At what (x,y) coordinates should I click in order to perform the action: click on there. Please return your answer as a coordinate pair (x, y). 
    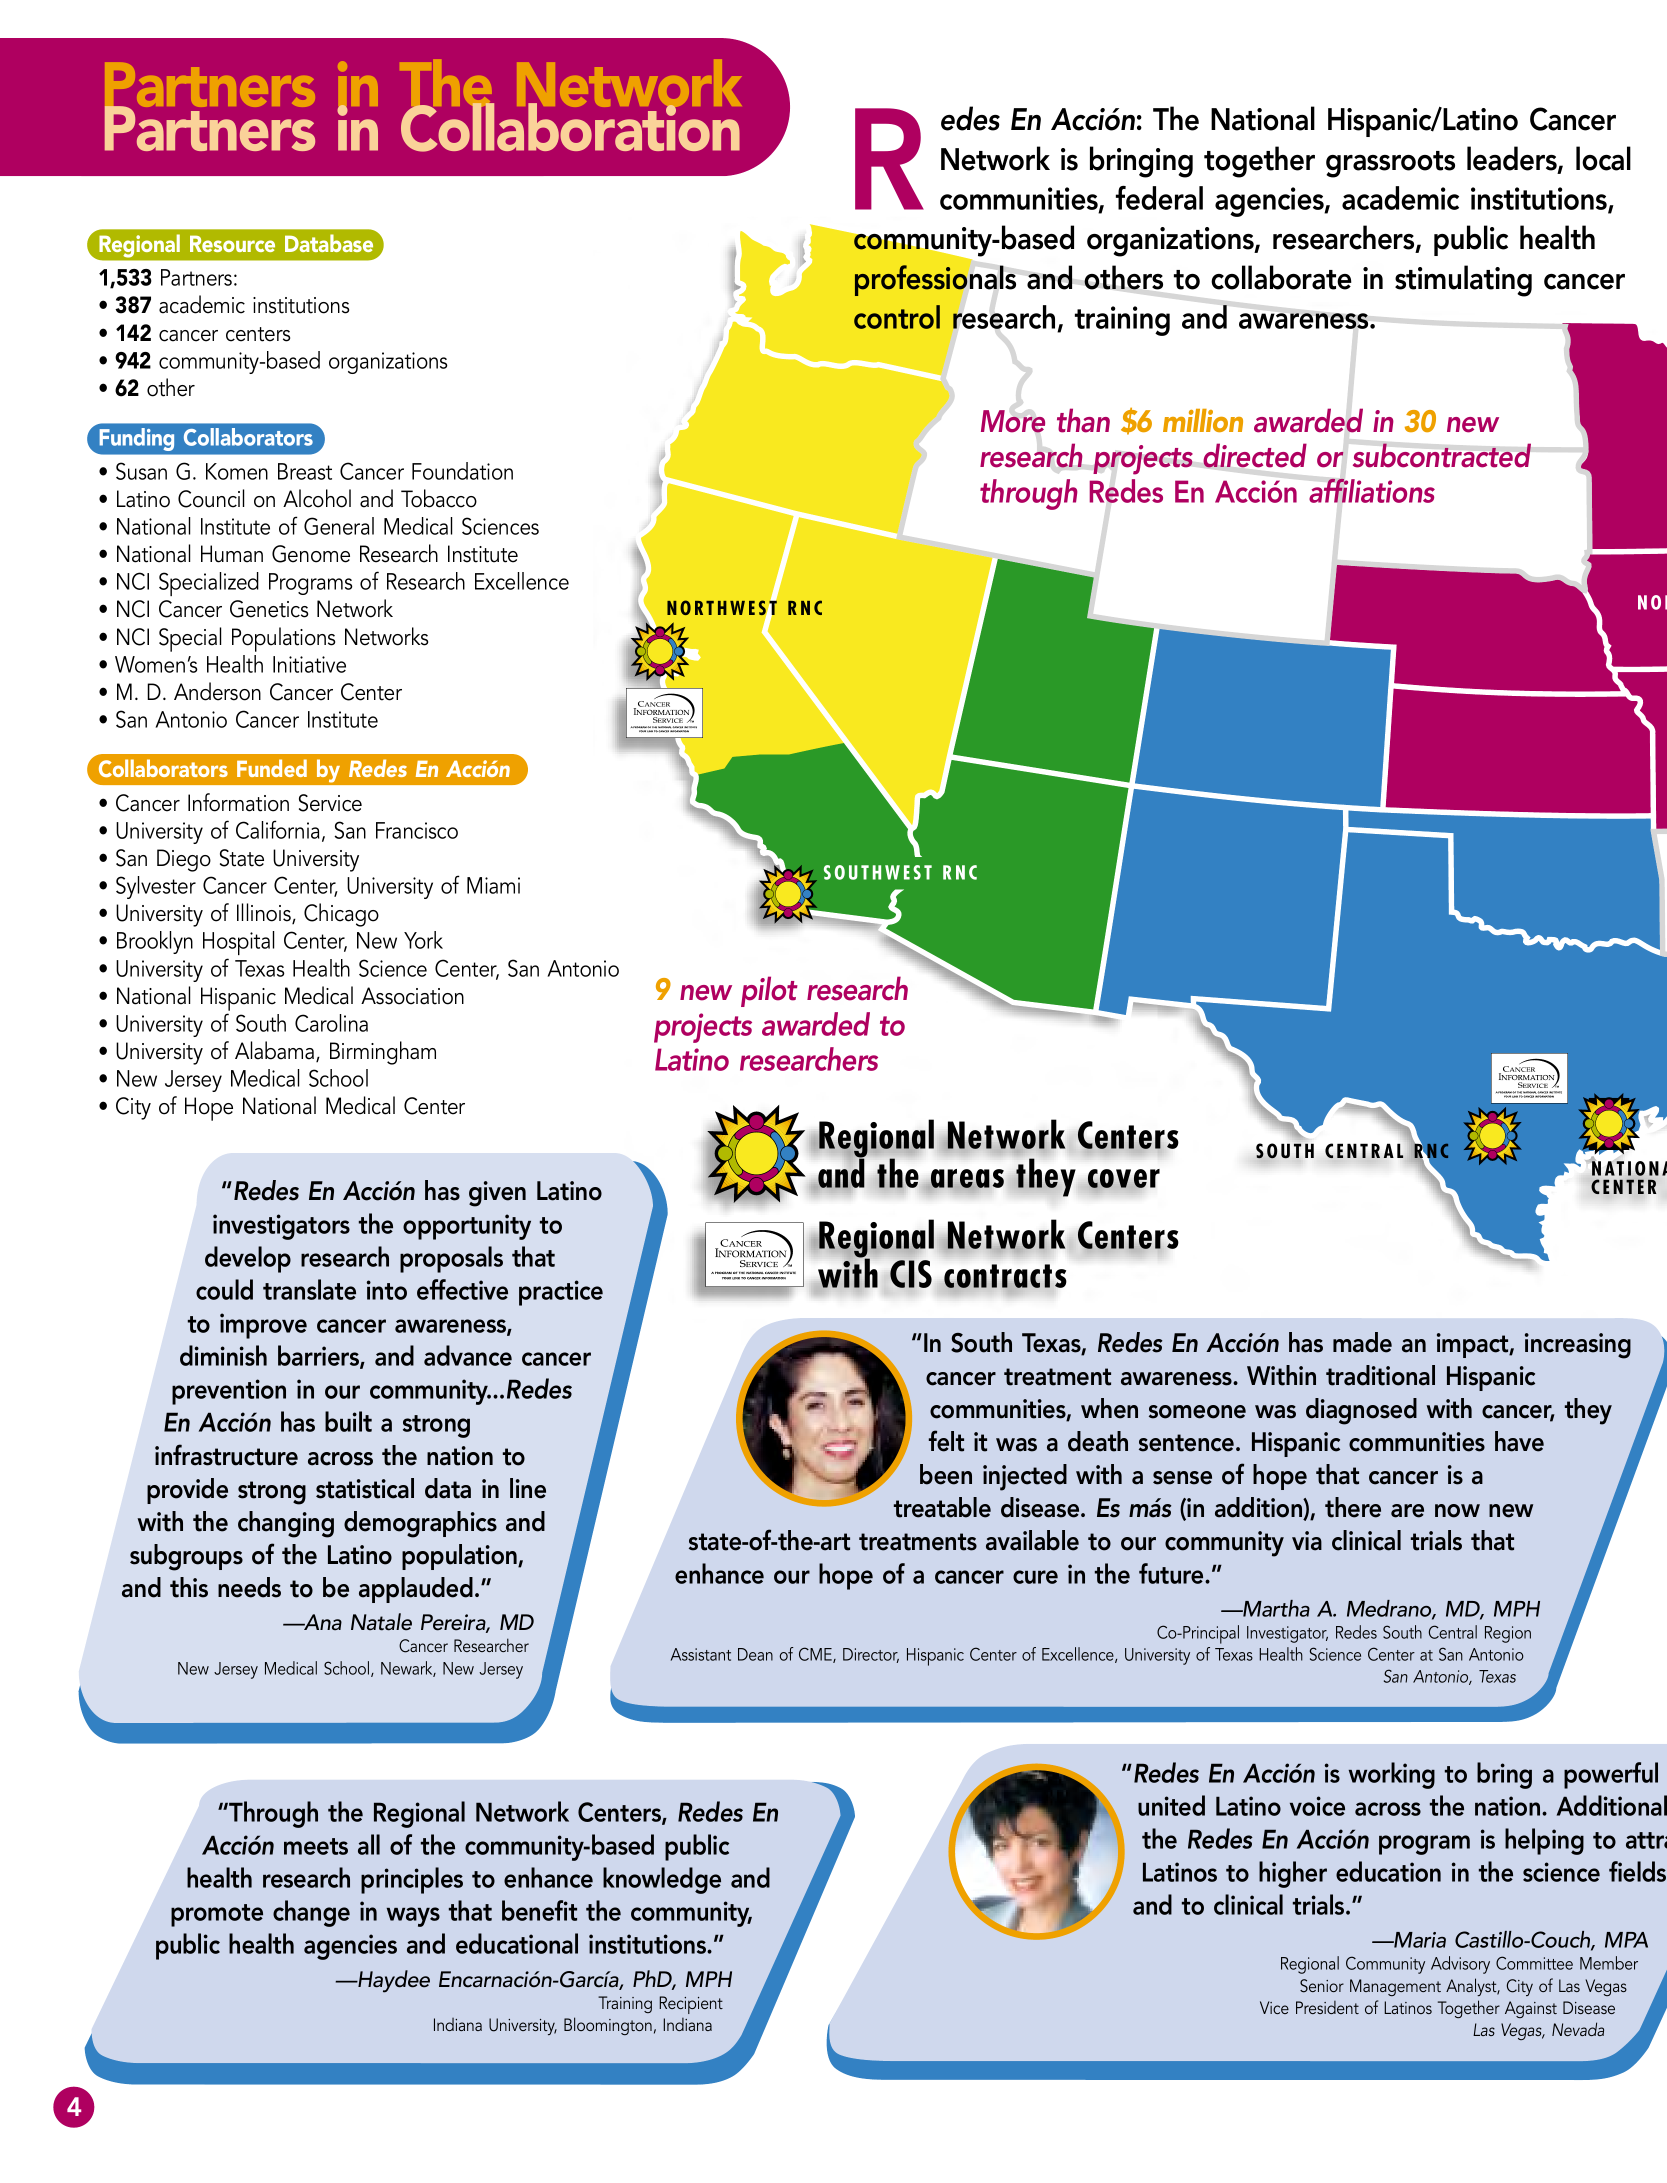
    Looking at the image, I should click on (1353, 1507).
